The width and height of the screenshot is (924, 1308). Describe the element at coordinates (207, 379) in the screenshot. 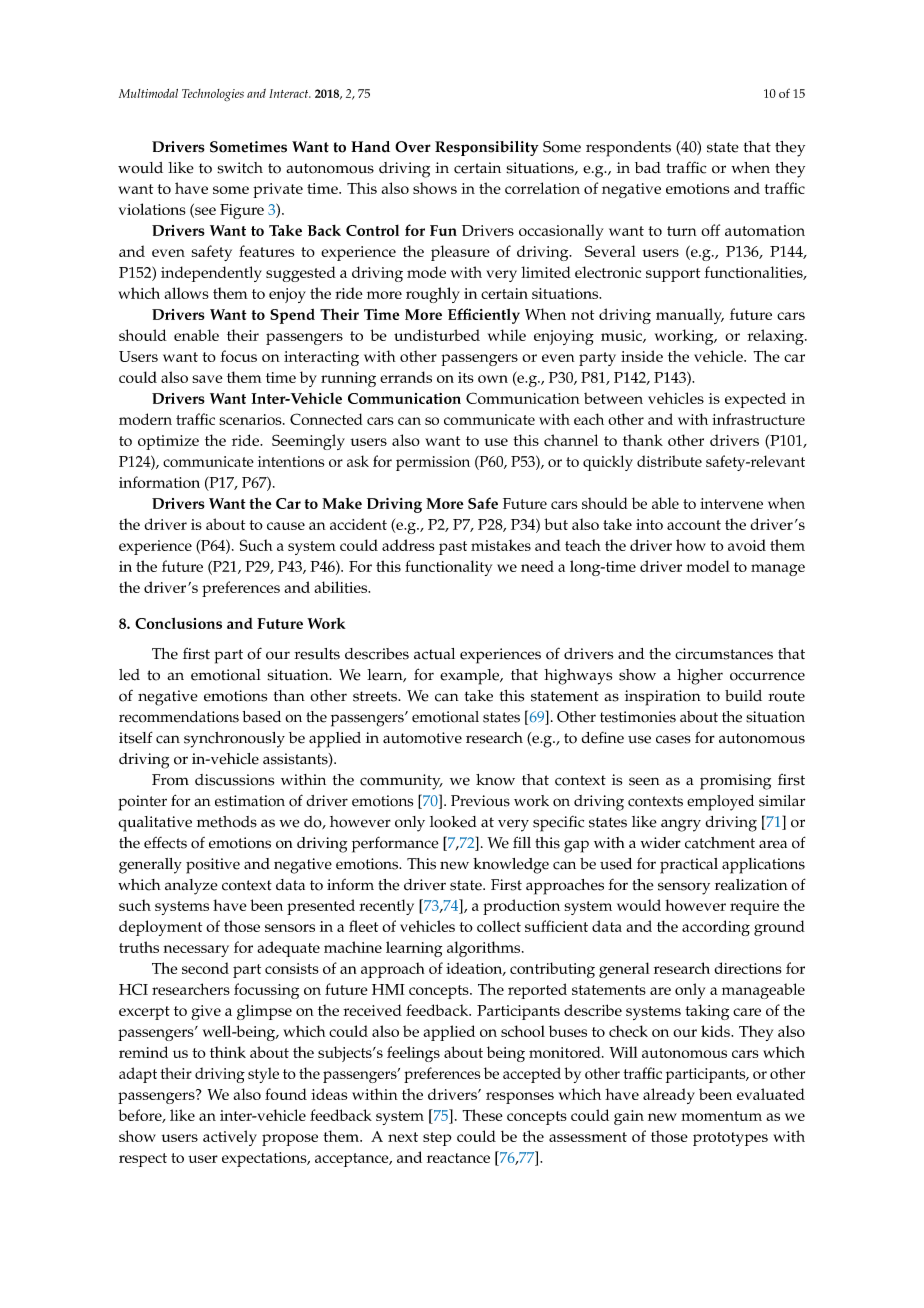

I see `save` at that location.
